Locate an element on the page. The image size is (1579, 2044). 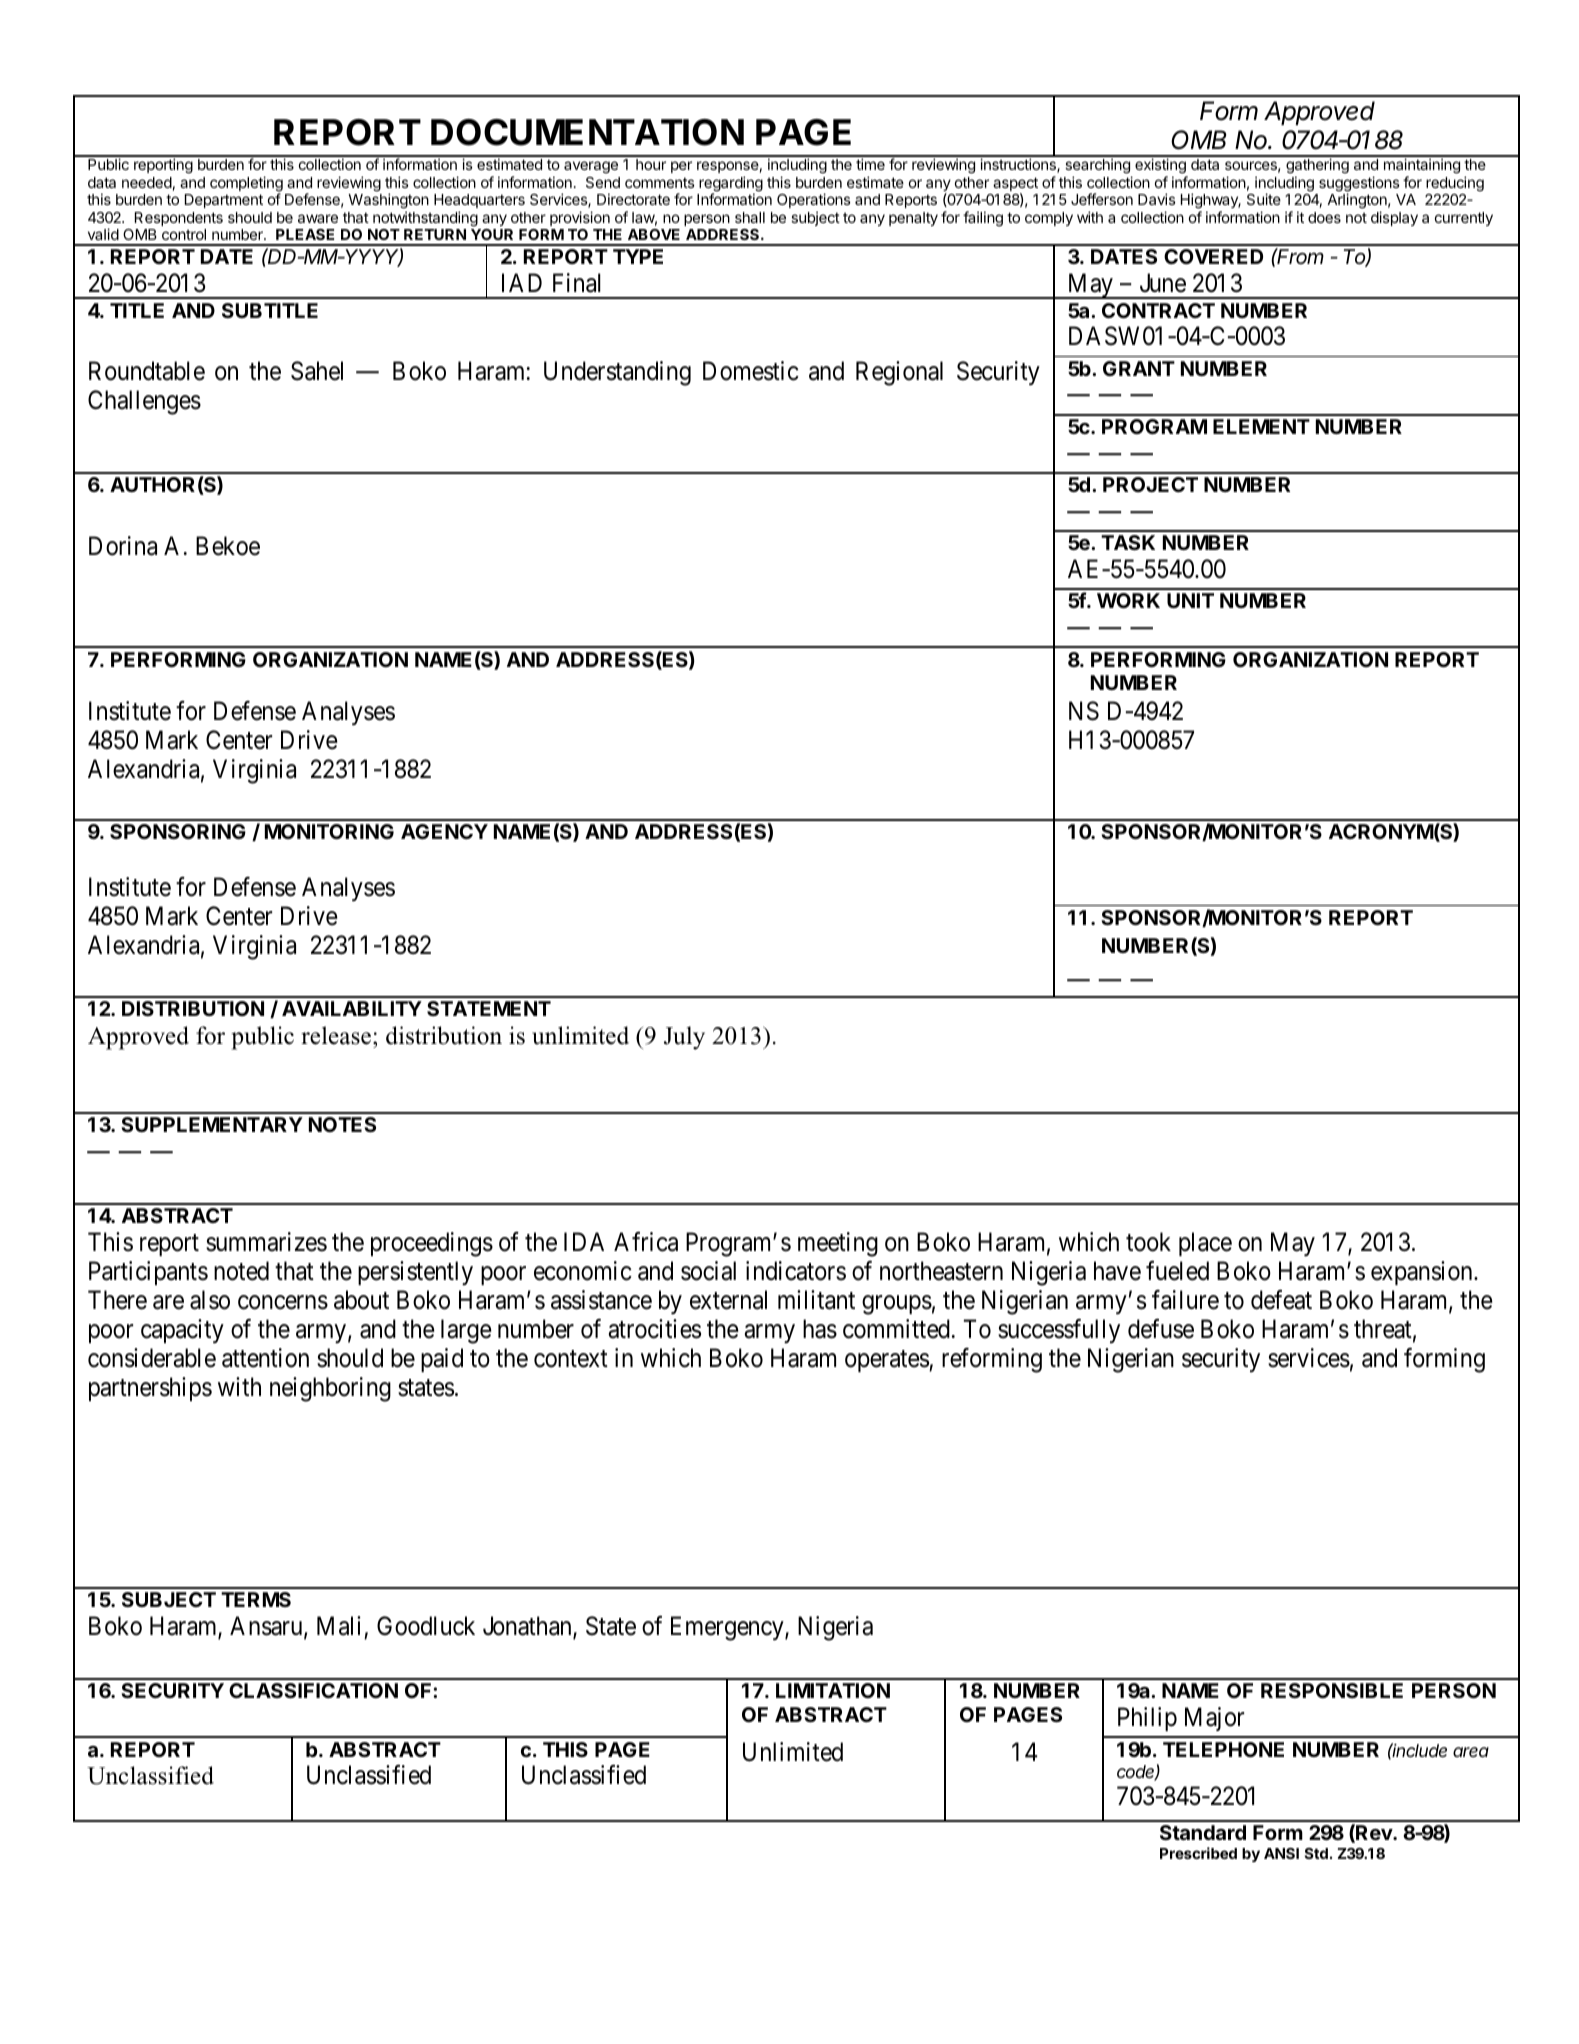
Suite is located at coordinates (1264, 199).
